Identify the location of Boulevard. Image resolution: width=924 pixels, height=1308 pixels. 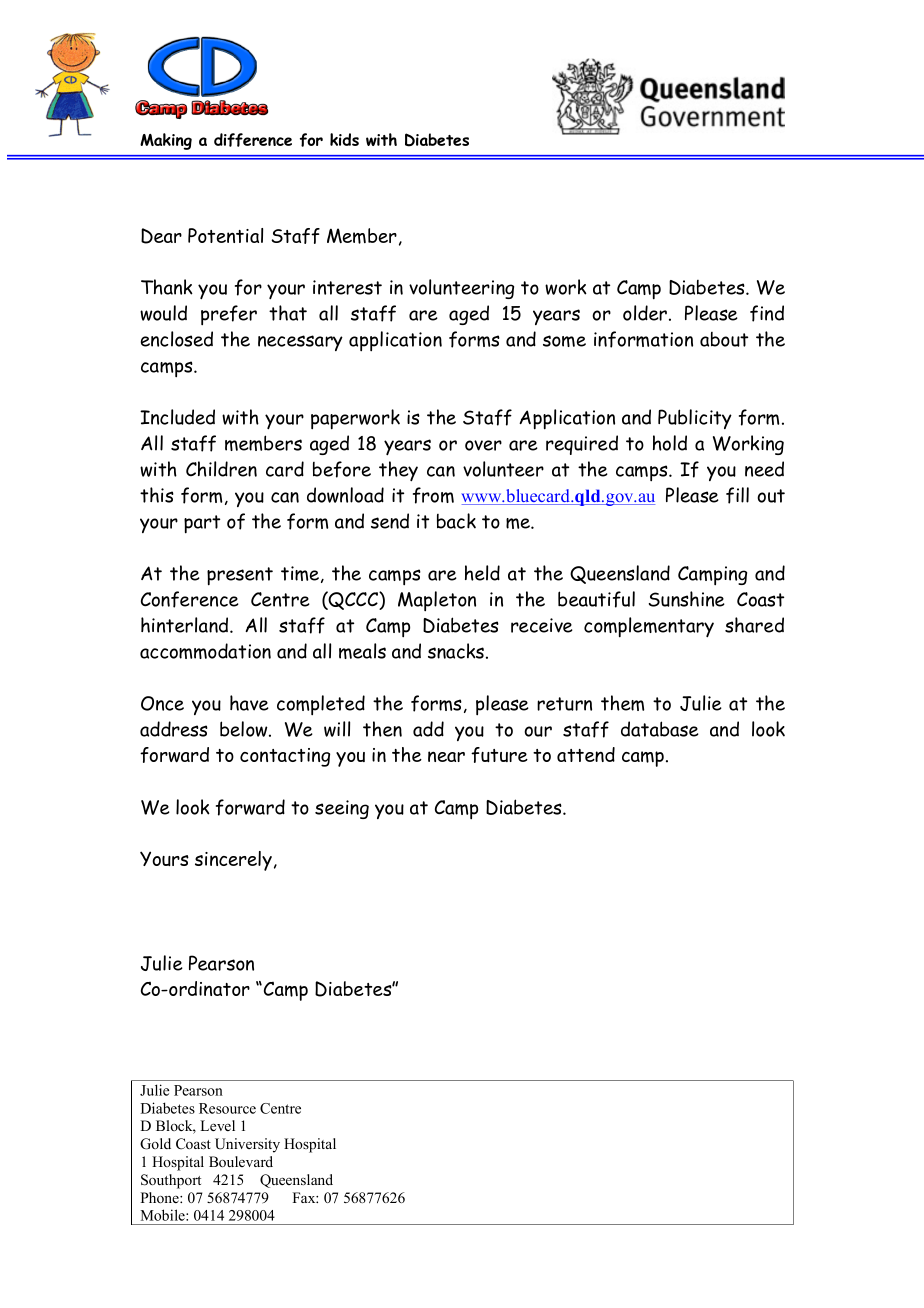
(241, 1161).
